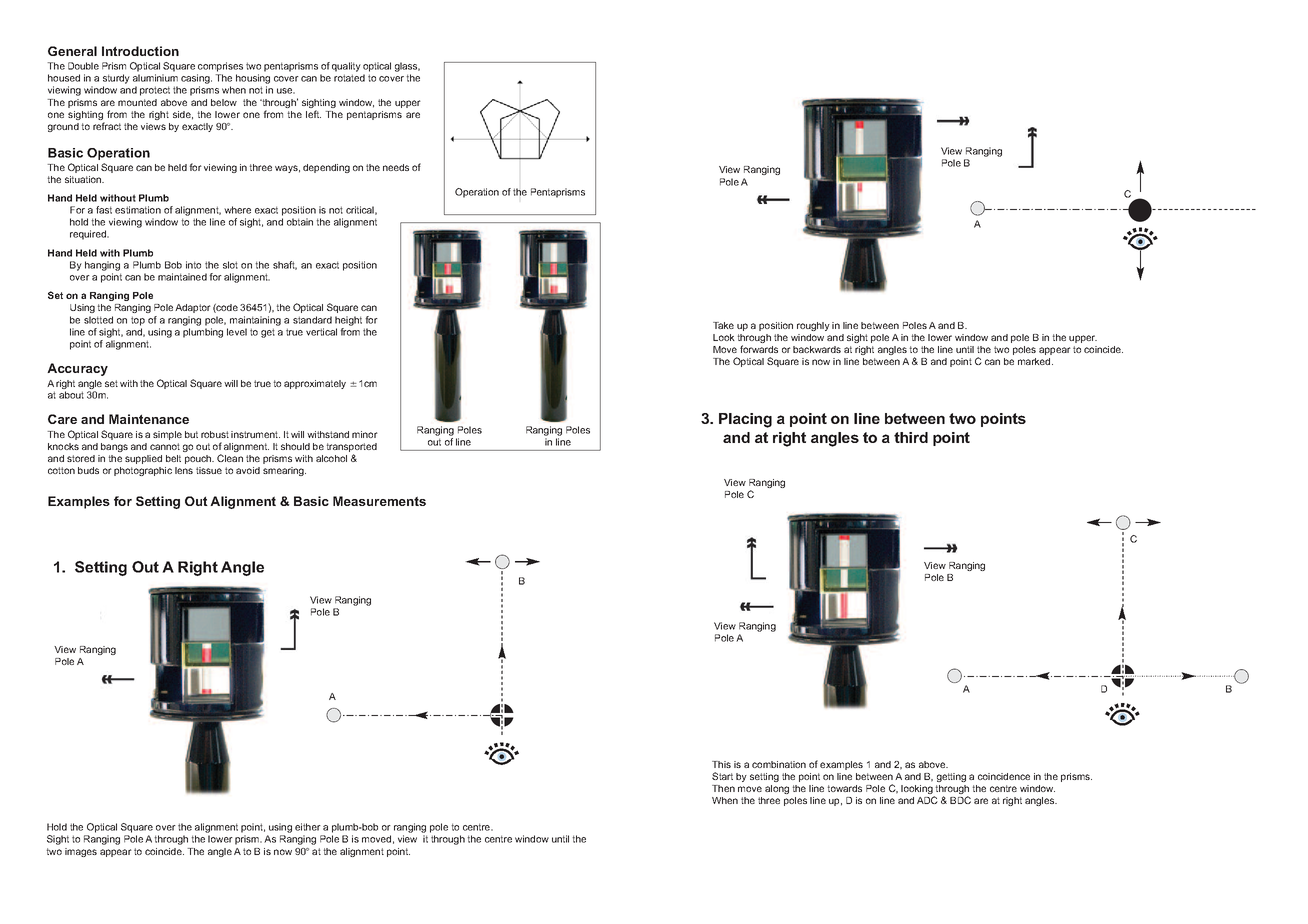 This screenshot has width=1308, height=924. Describe the element at coordinates (723, 788) in the screenshot. I see `Then` at that location.
